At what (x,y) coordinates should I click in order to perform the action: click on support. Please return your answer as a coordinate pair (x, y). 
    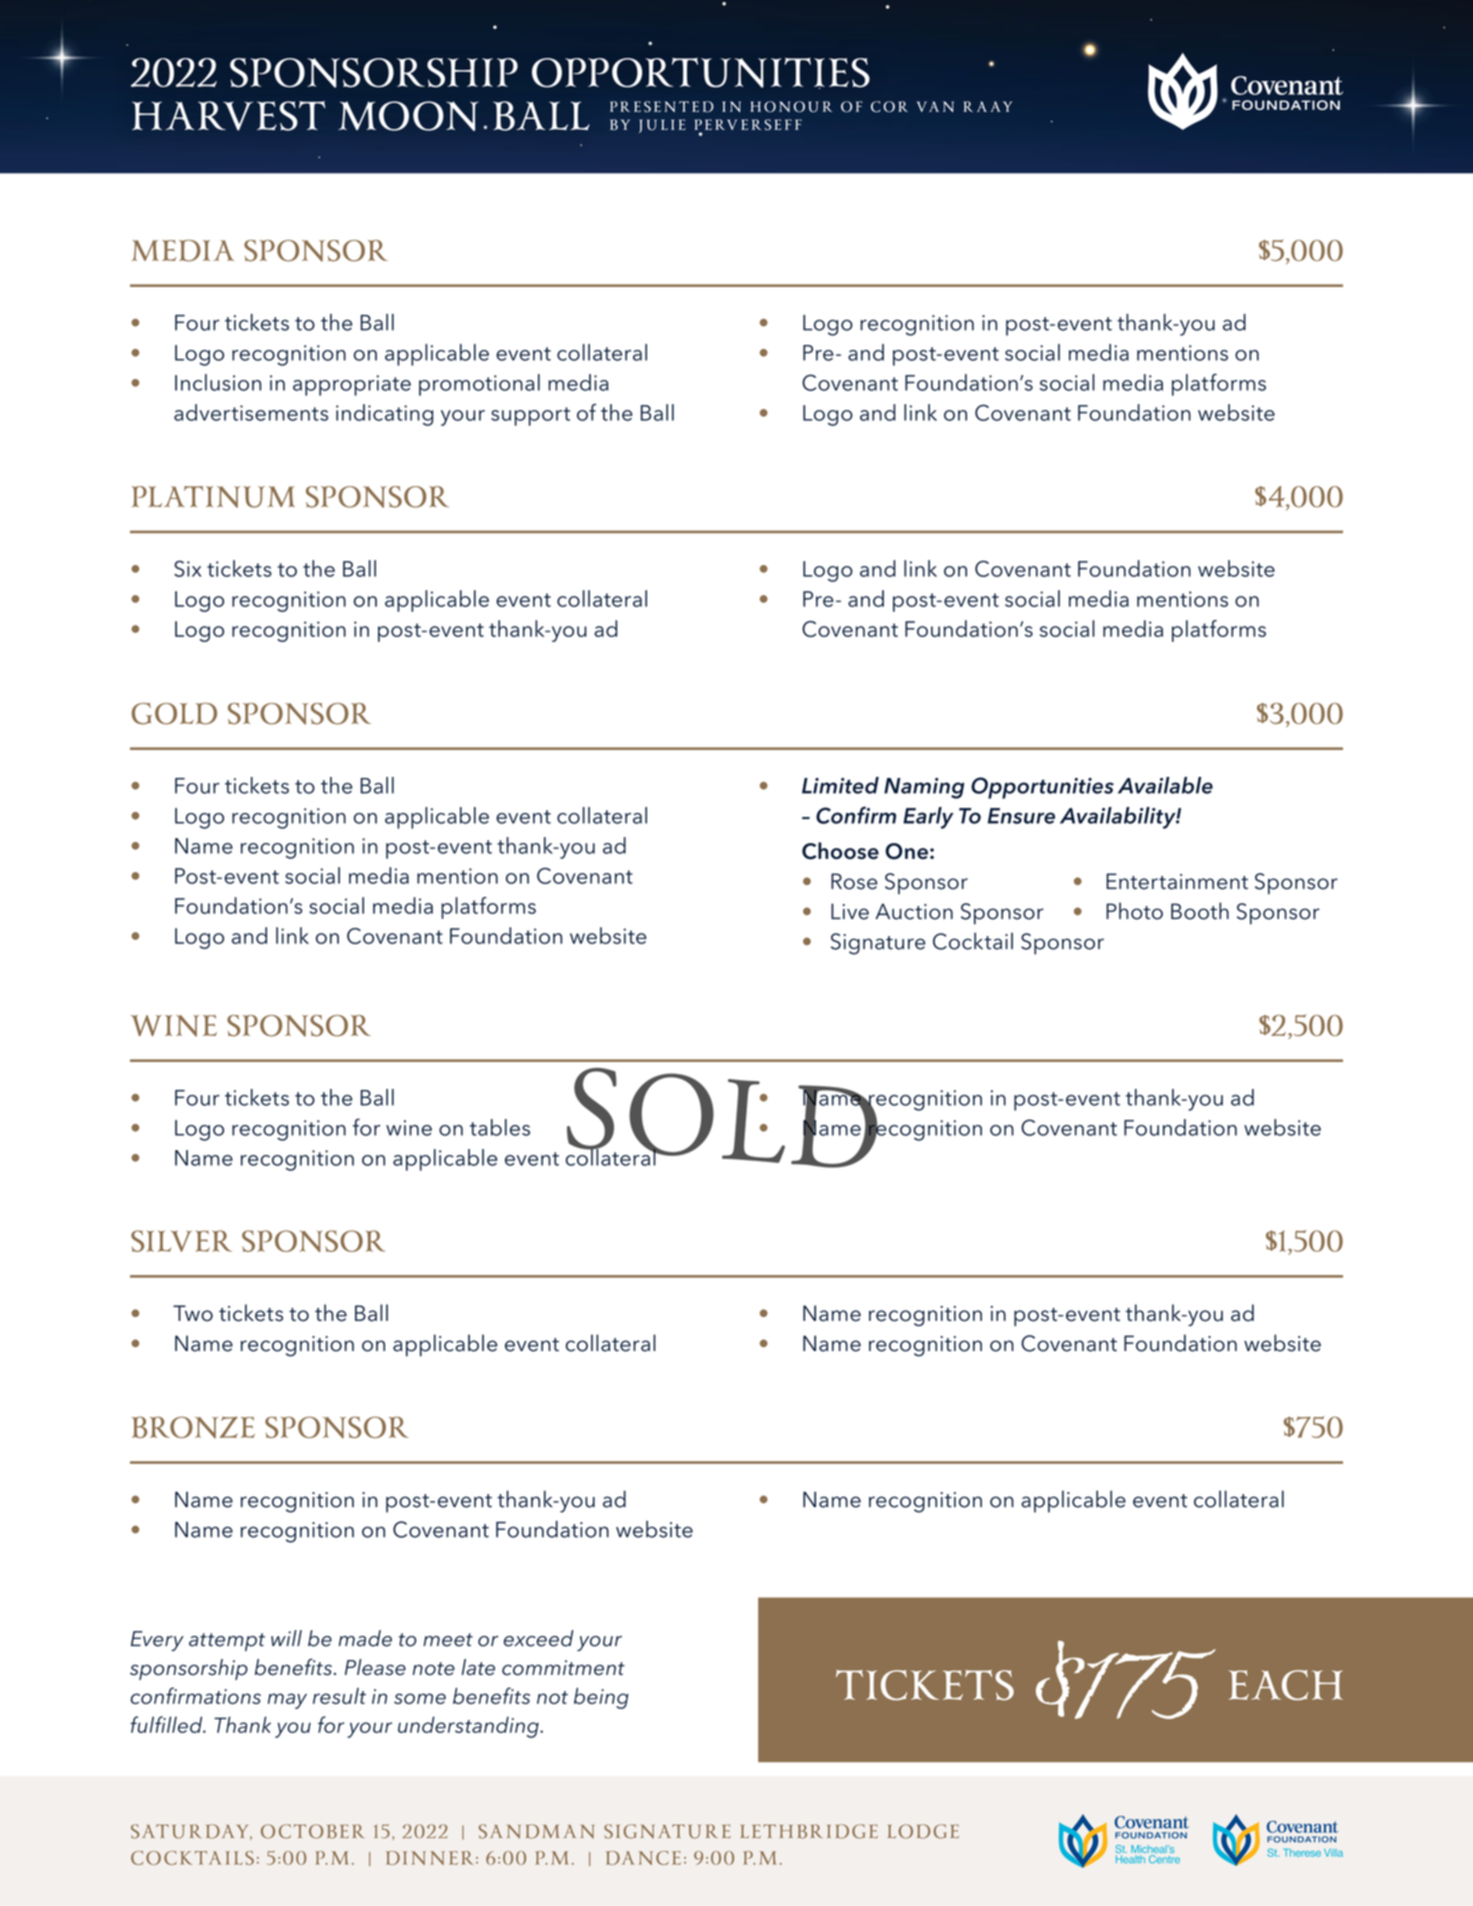
    Looking at the image, I should click on (530, 416).
